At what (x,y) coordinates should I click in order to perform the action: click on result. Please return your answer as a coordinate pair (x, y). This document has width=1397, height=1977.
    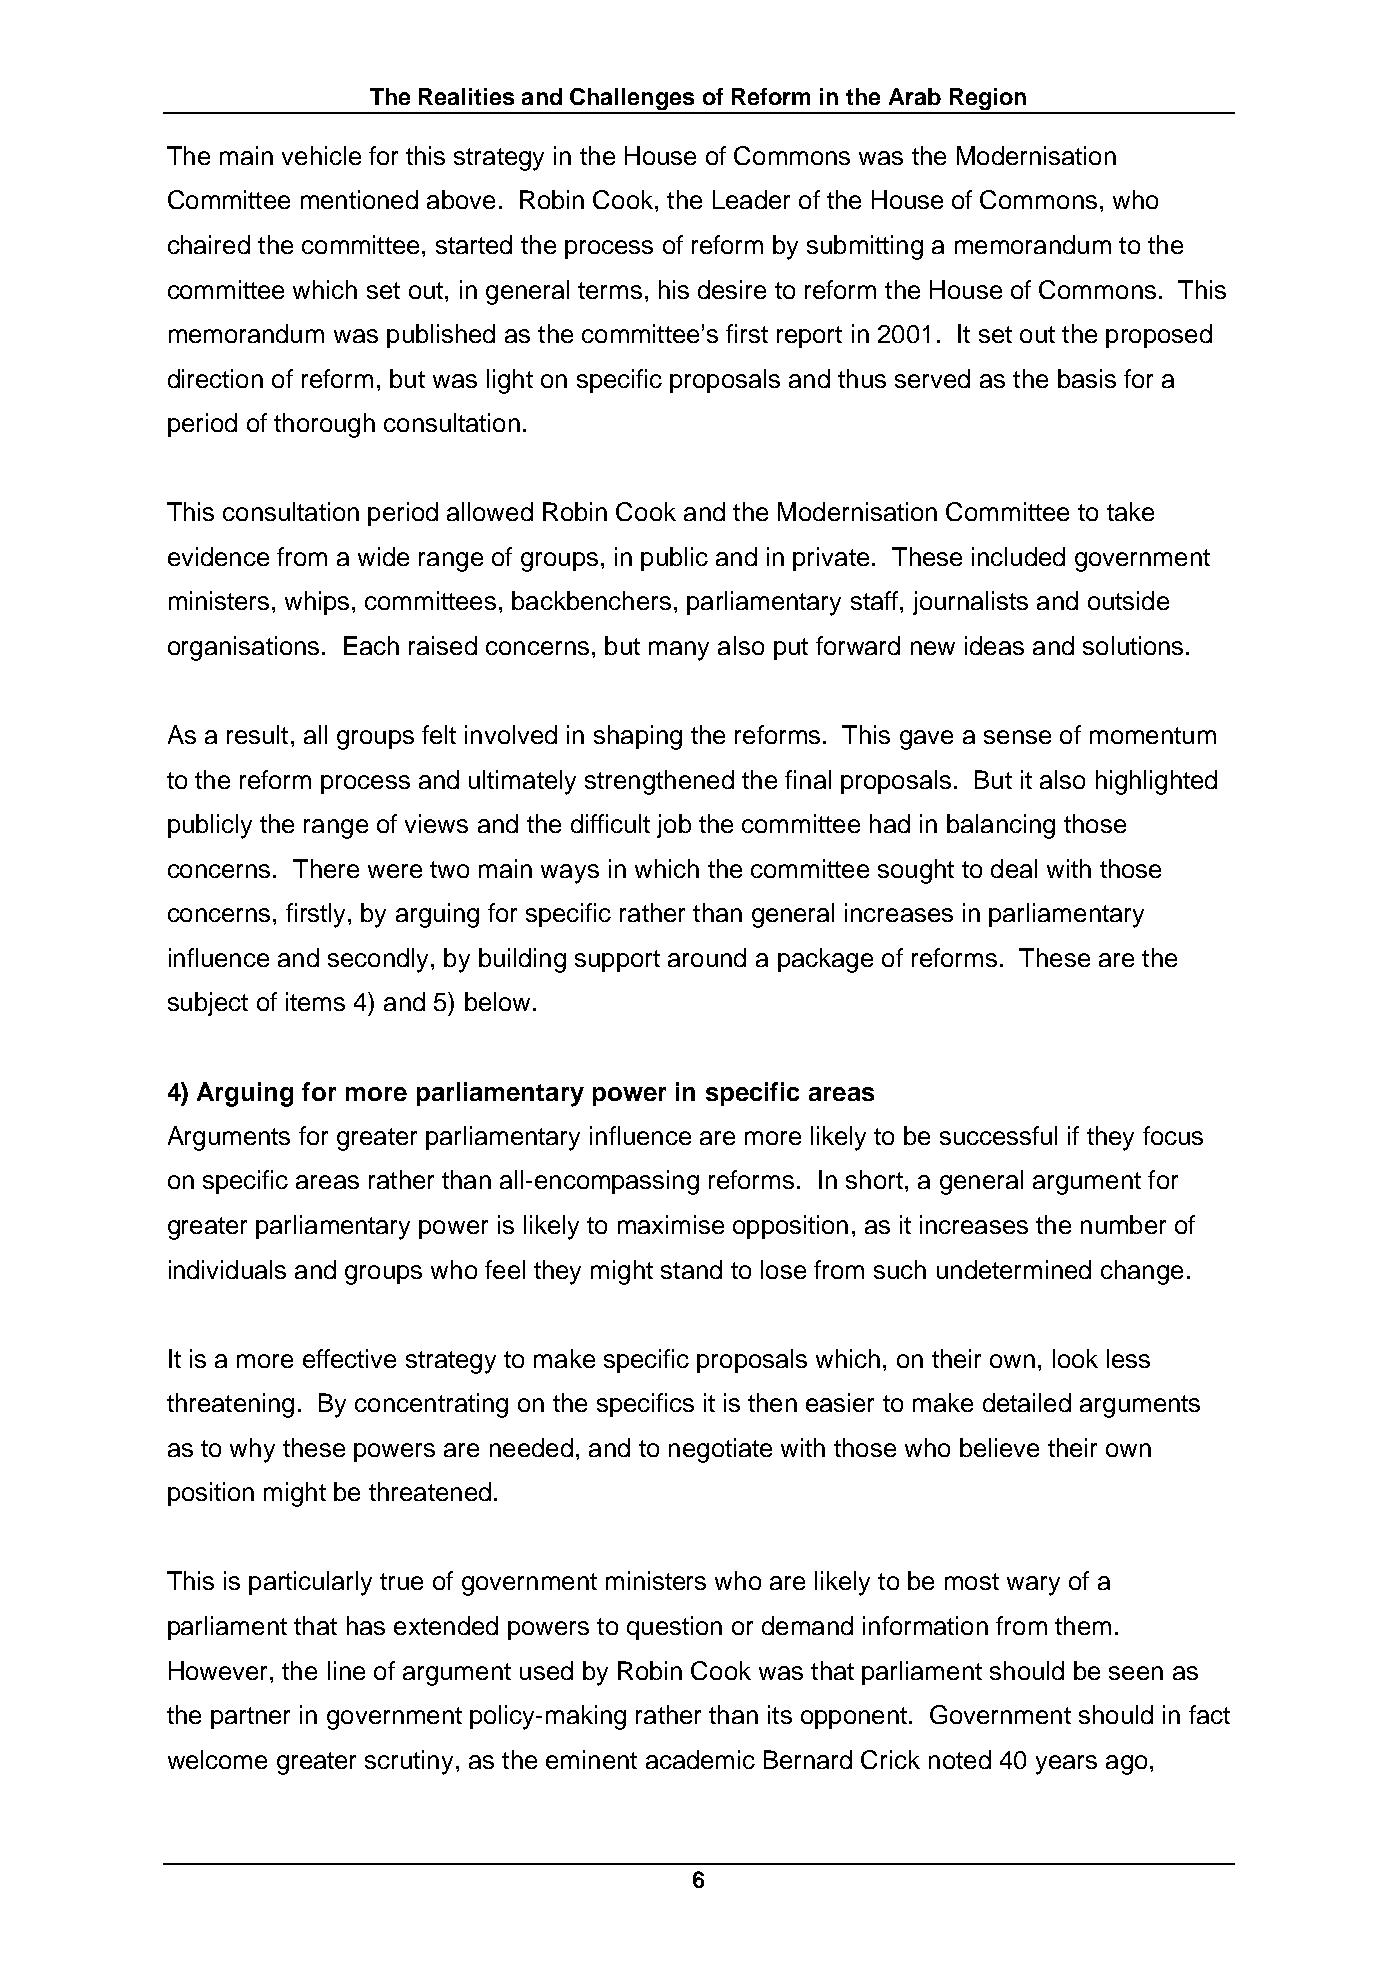
    Looking at the image, I should click on (257, 734).
